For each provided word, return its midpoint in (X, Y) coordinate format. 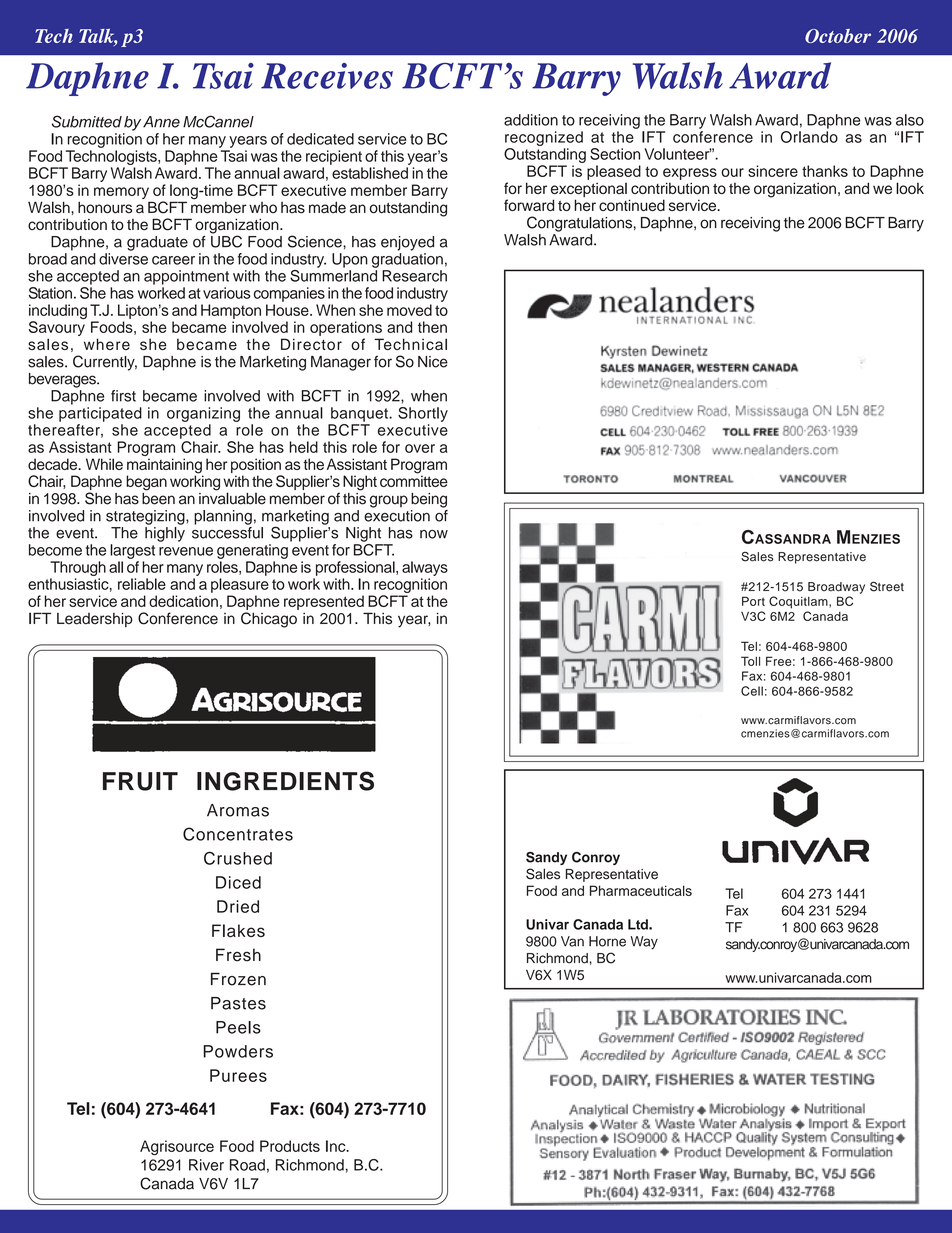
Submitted (87, 121)
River (206, 1165)
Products (290, 1146)
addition (531, 120)
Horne (607, 941)
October (838, 36)
